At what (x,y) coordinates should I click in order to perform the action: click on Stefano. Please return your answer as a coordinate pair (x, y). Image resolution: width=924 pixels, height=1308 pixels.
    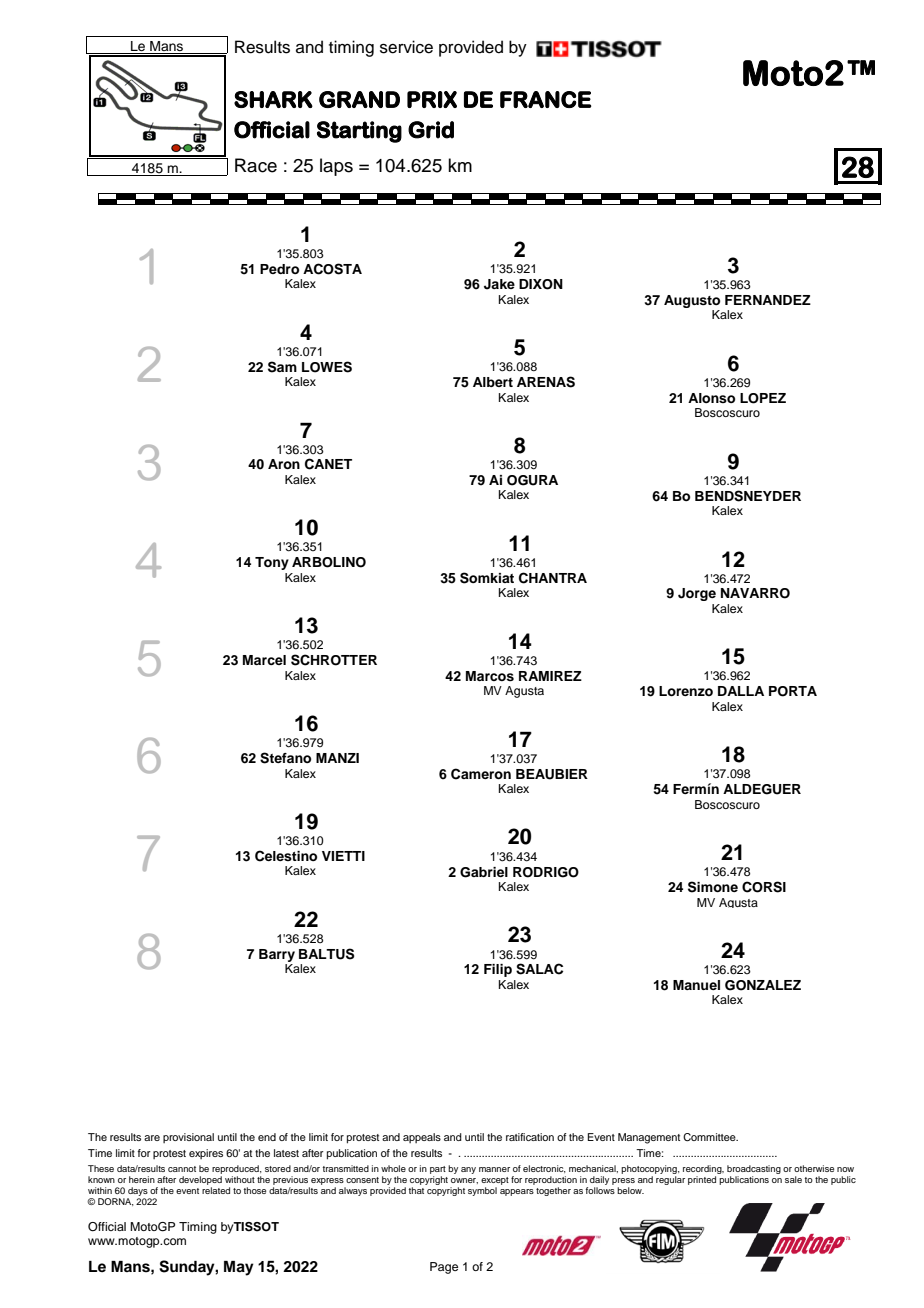
    Looking at the image, I should click on (285, 758).
